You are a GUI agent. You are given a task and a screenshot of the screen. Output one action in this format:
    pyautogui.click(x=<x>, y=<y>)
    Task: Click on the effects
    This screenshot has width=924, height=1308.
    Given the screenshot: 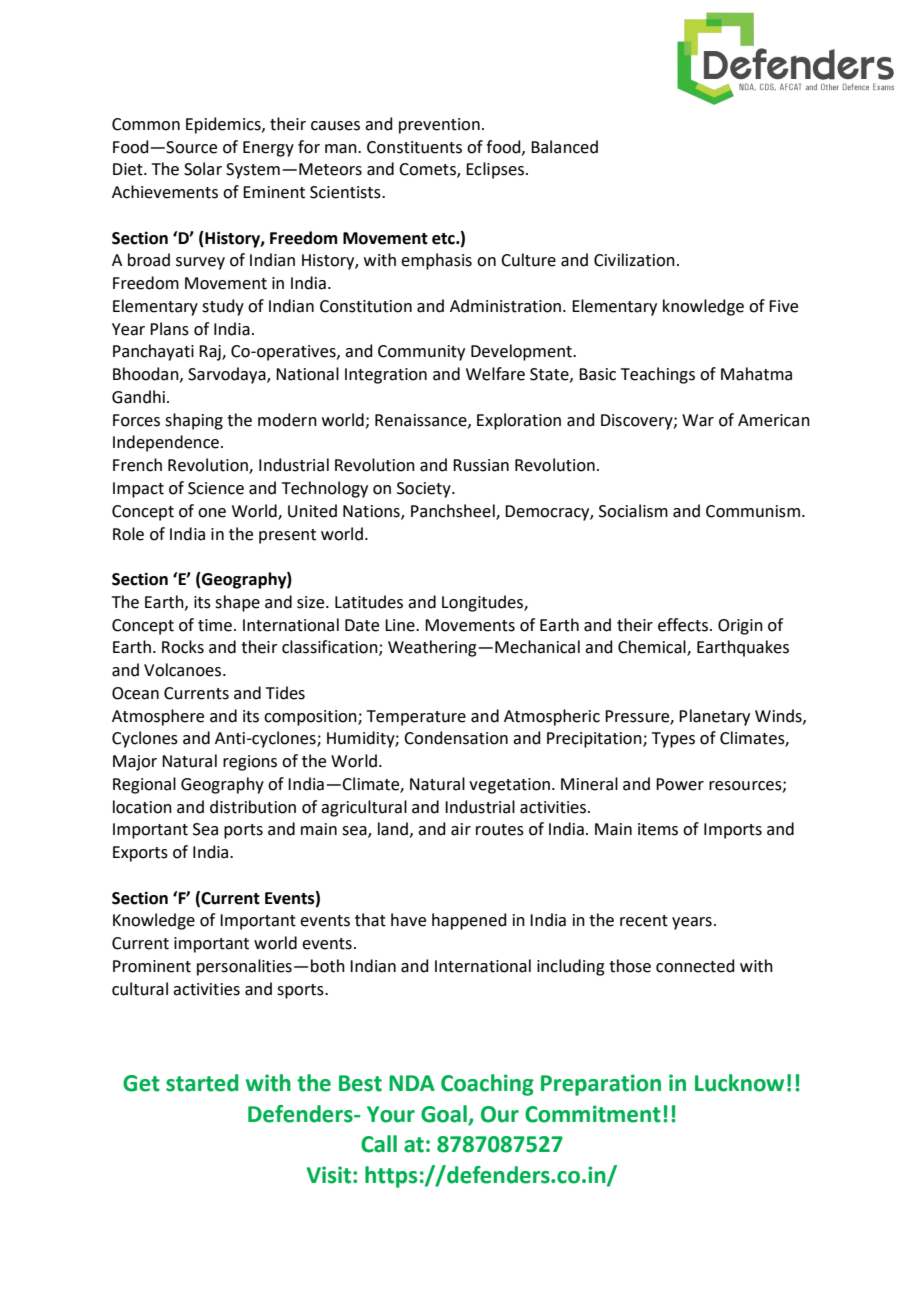 What is the action you would take?
    pyautogui.click(x=683, y=625)
